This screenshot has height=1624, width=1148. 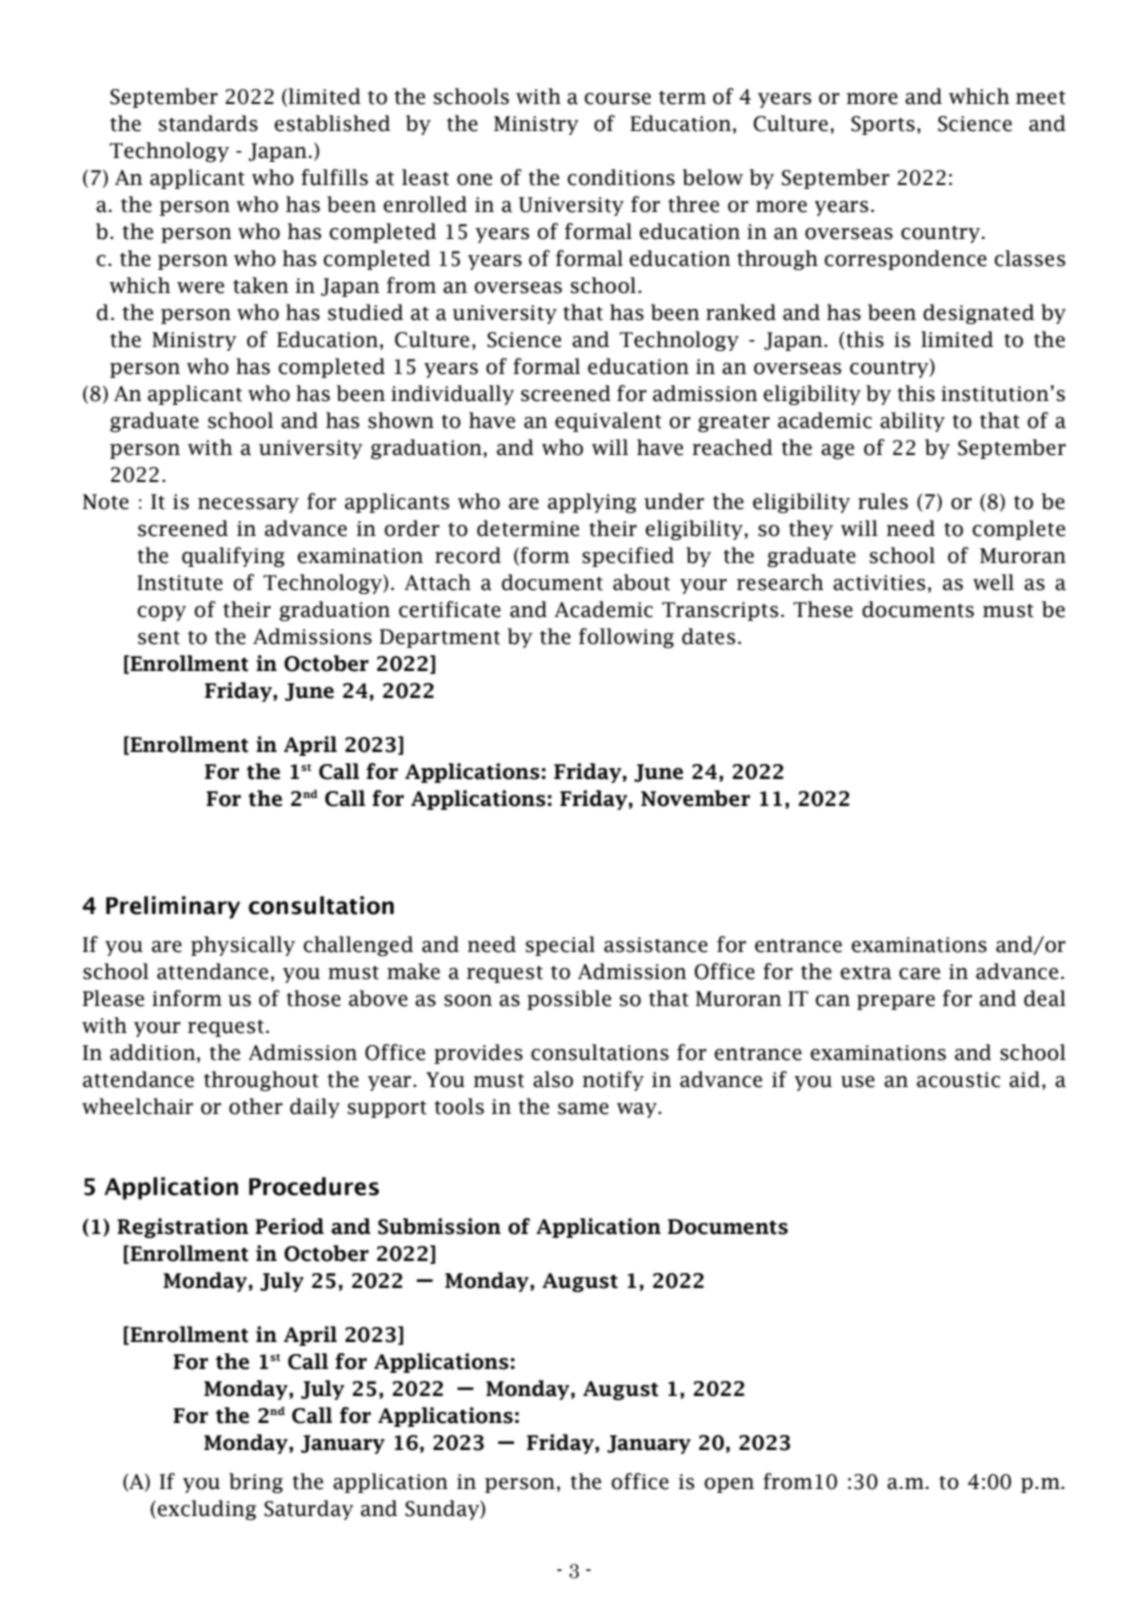 I want to click on activities, so click(x=879, y=583).
